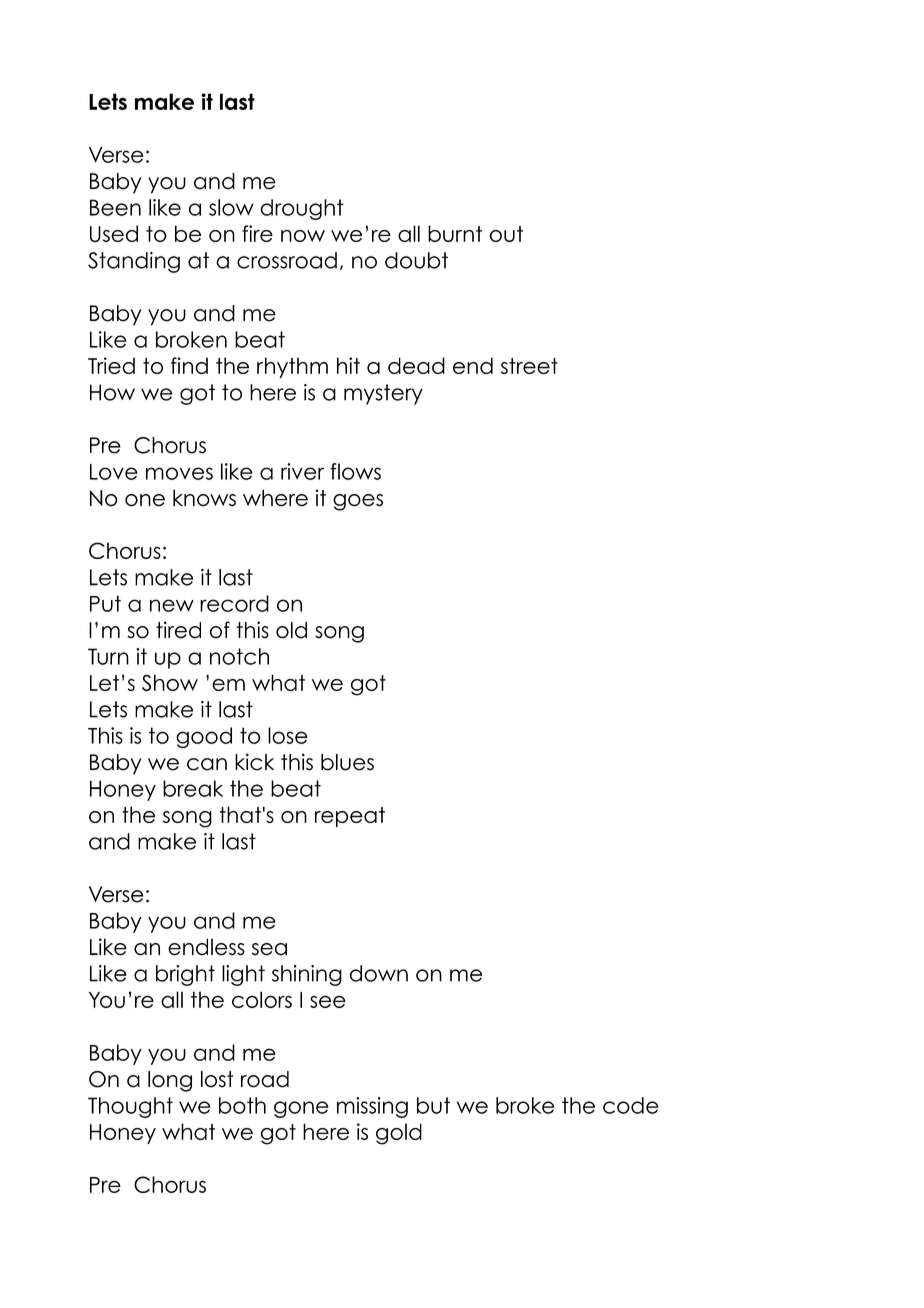 Image resolution: width=924 pixels, height=1308 pixels. What do you see at coordinates (350, 817) in the screenshot?
I see `repeat` at bounding box center [350, 817].
